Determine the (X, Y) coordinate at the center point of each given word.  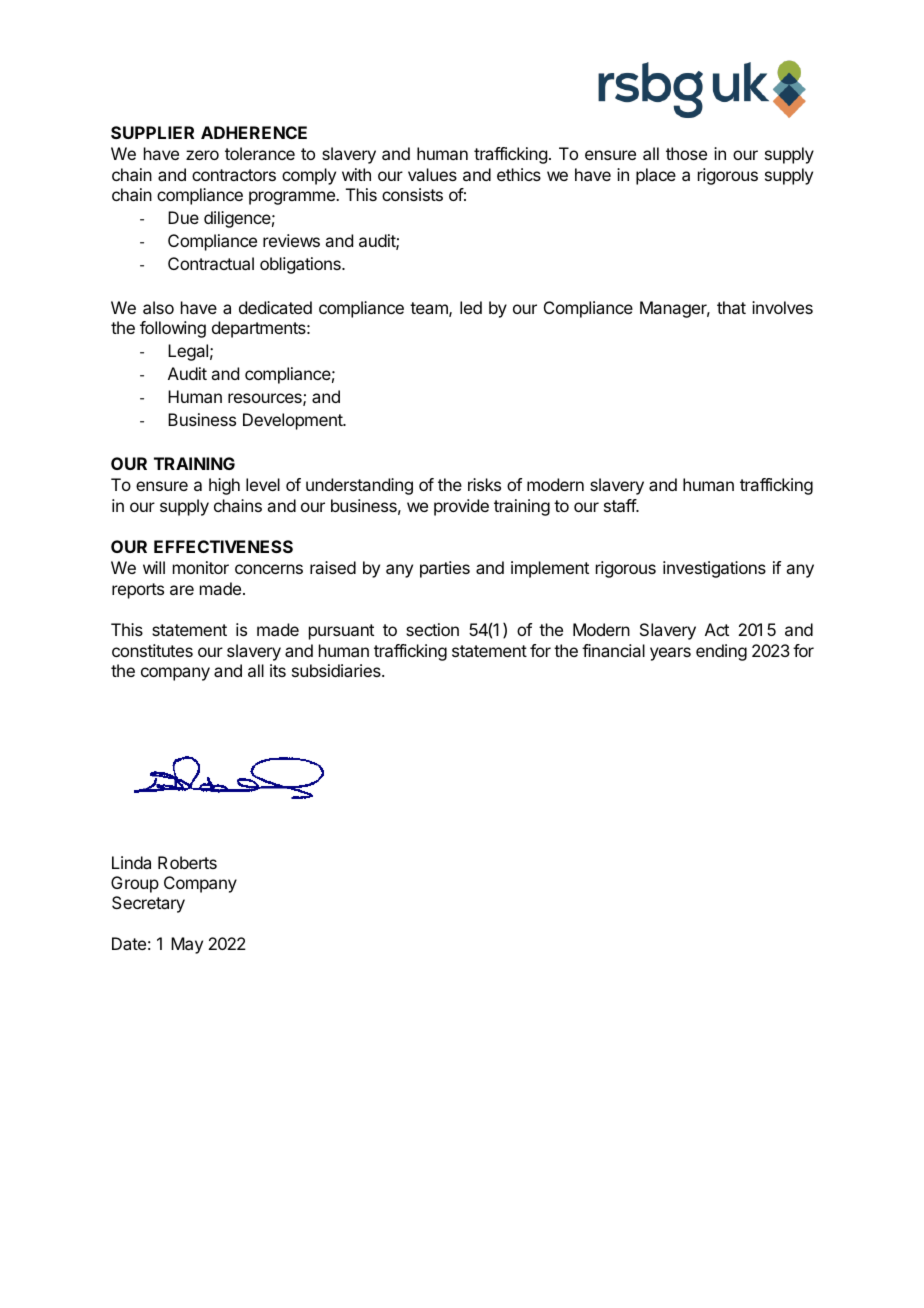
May (187, 945)
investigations (714, 569)
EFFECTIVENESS (223, 546)
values (432, 174)
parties (445, 569)
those (686, 153)
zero (202, 155)
